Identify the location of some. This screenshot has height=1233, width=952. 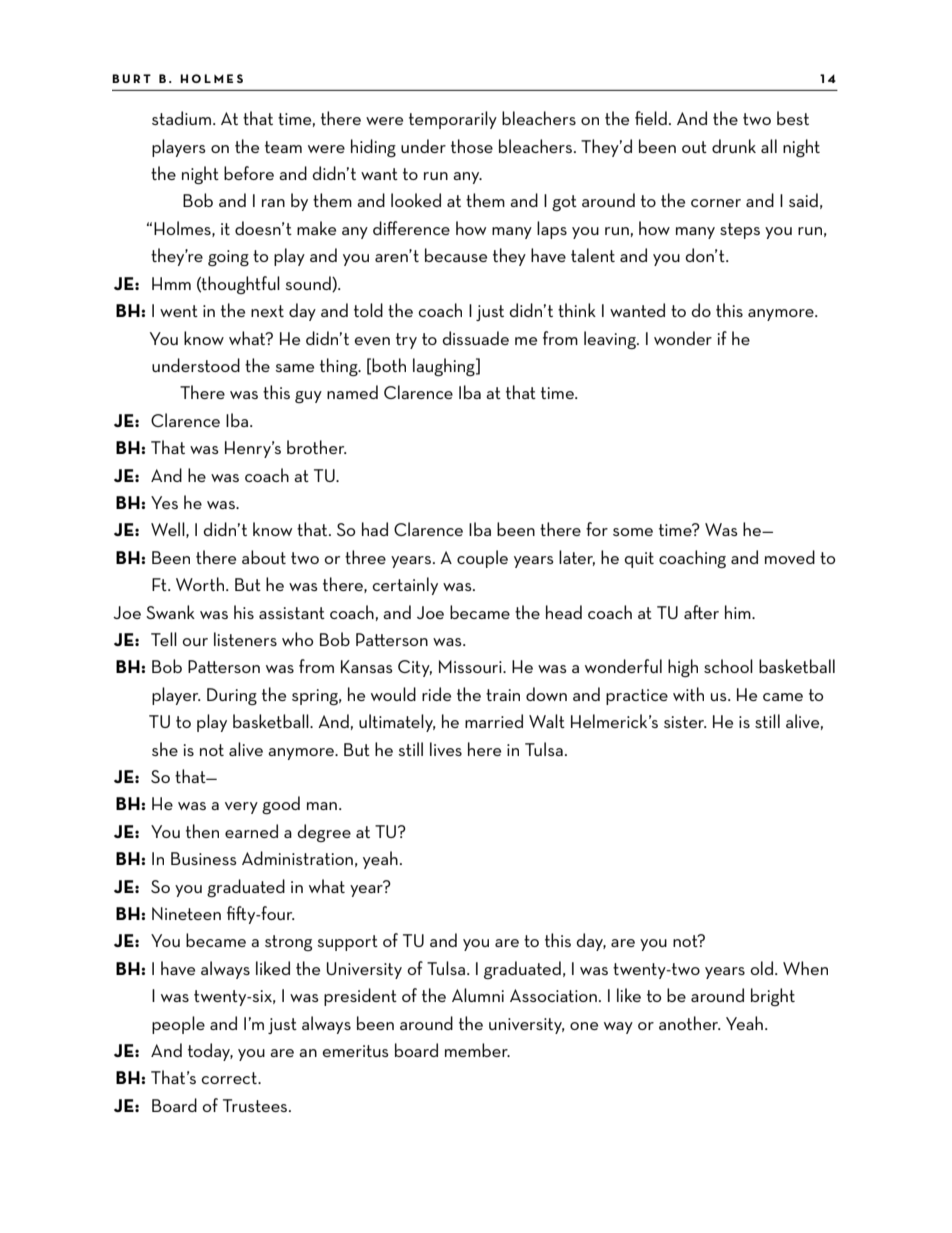
(633, 532).
